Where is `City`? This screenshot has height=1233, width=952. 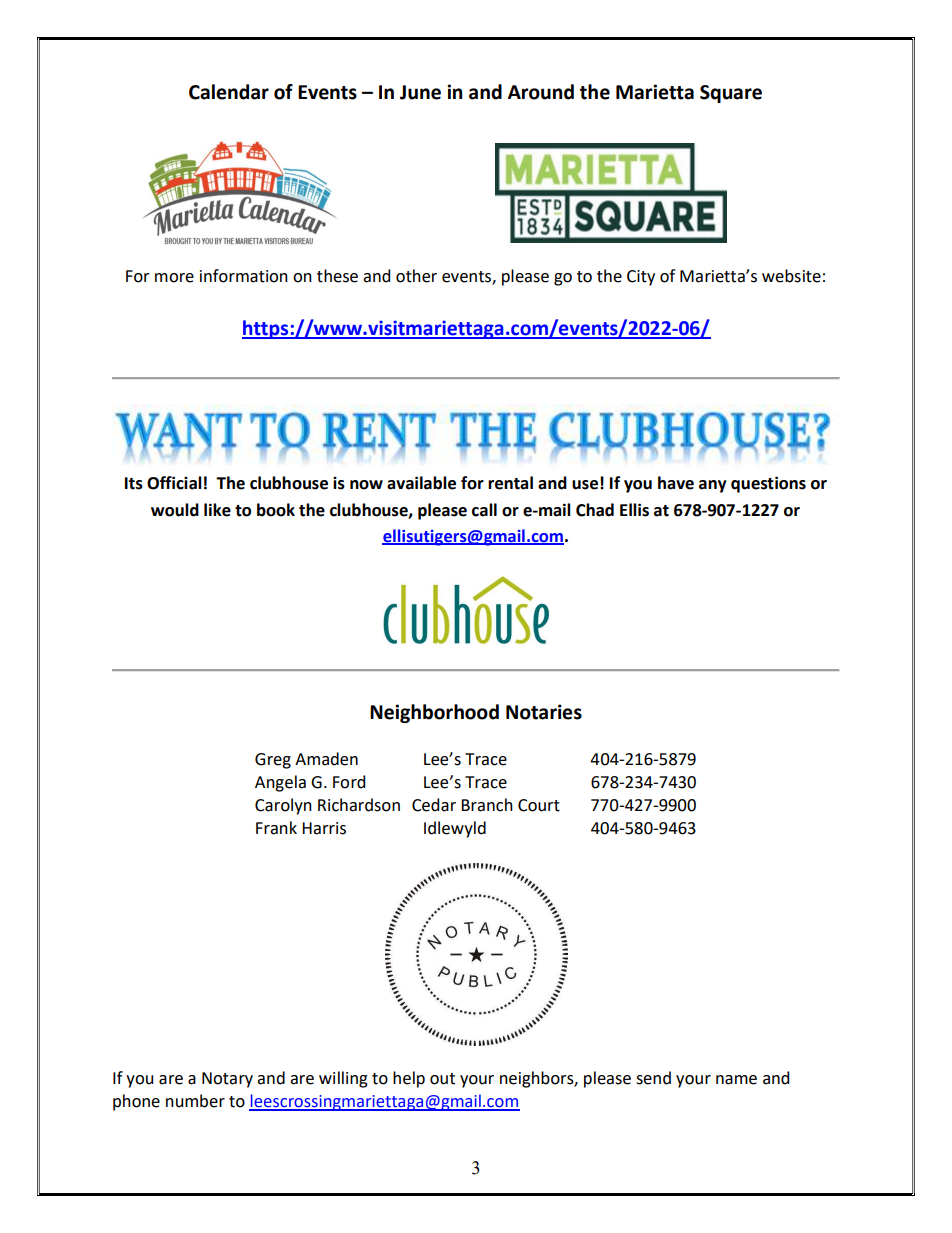
City is located at coordinates (641, 278).
